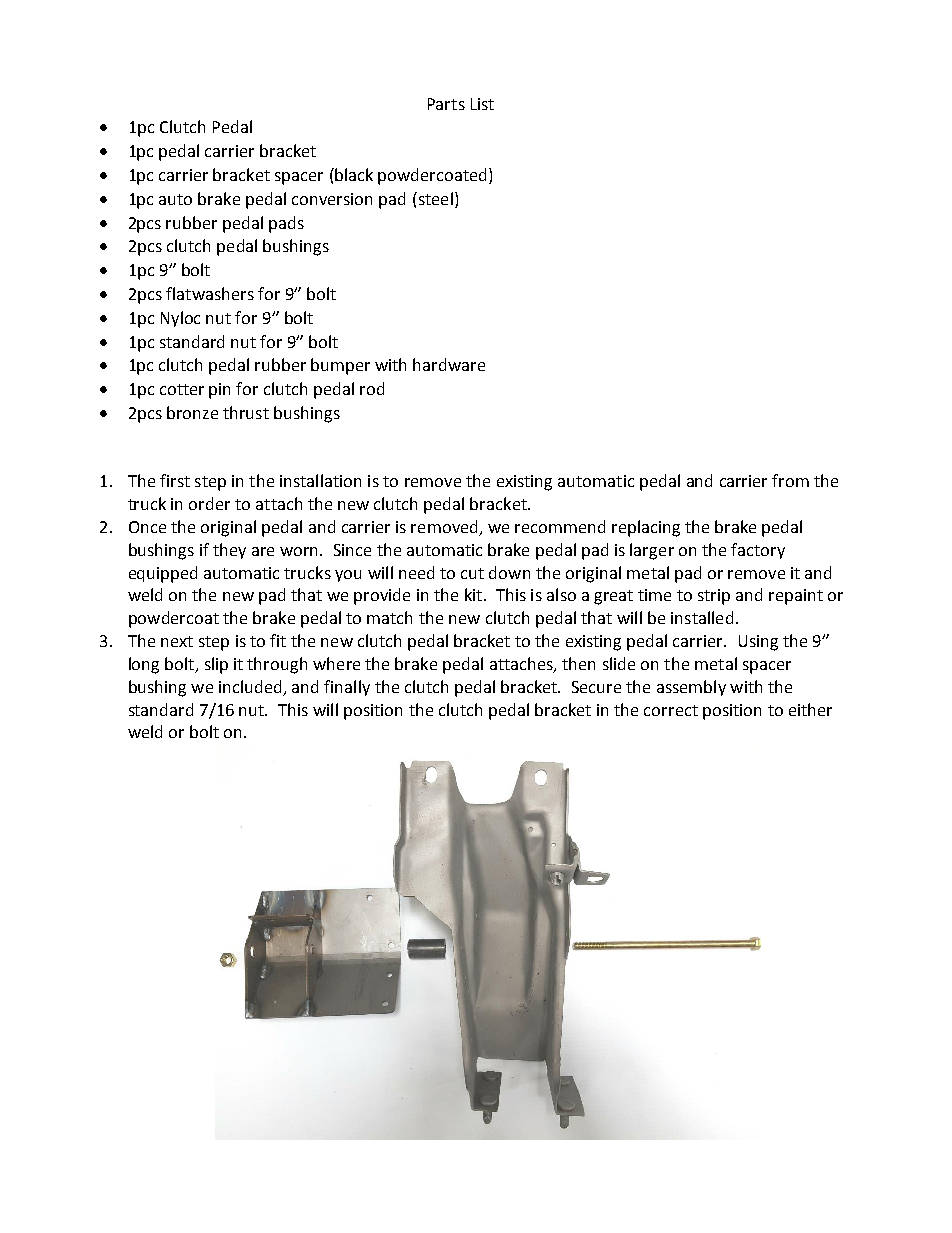 This screenshot has width=952, height=1233. What do you see at coordinates (209, 503) in the screenshot?
I see `order` at bounding box center [209, 503].
